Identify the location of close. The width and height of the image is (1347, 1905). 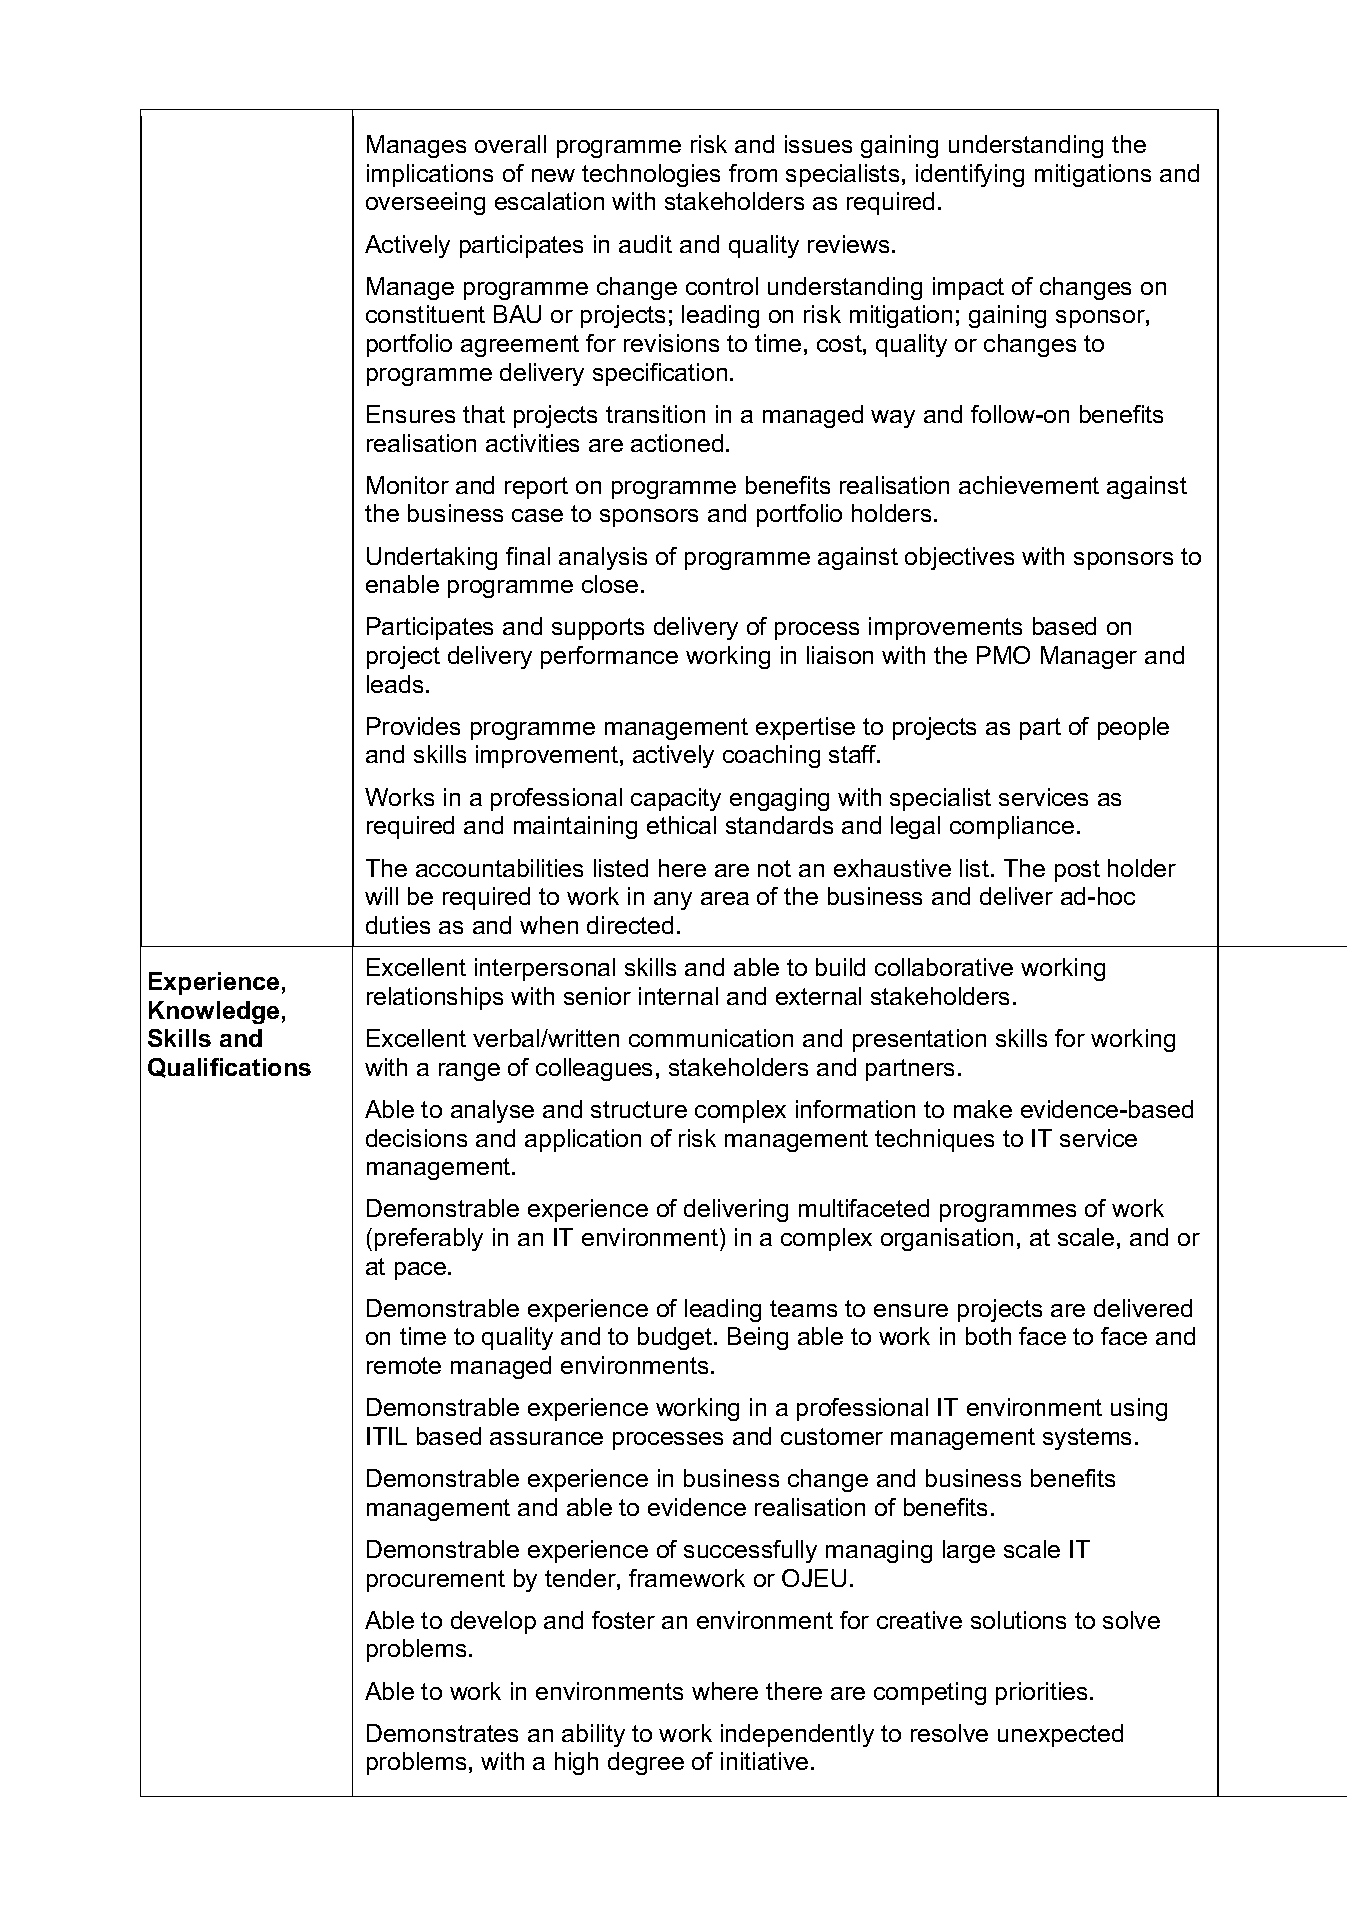
(610, 584).
